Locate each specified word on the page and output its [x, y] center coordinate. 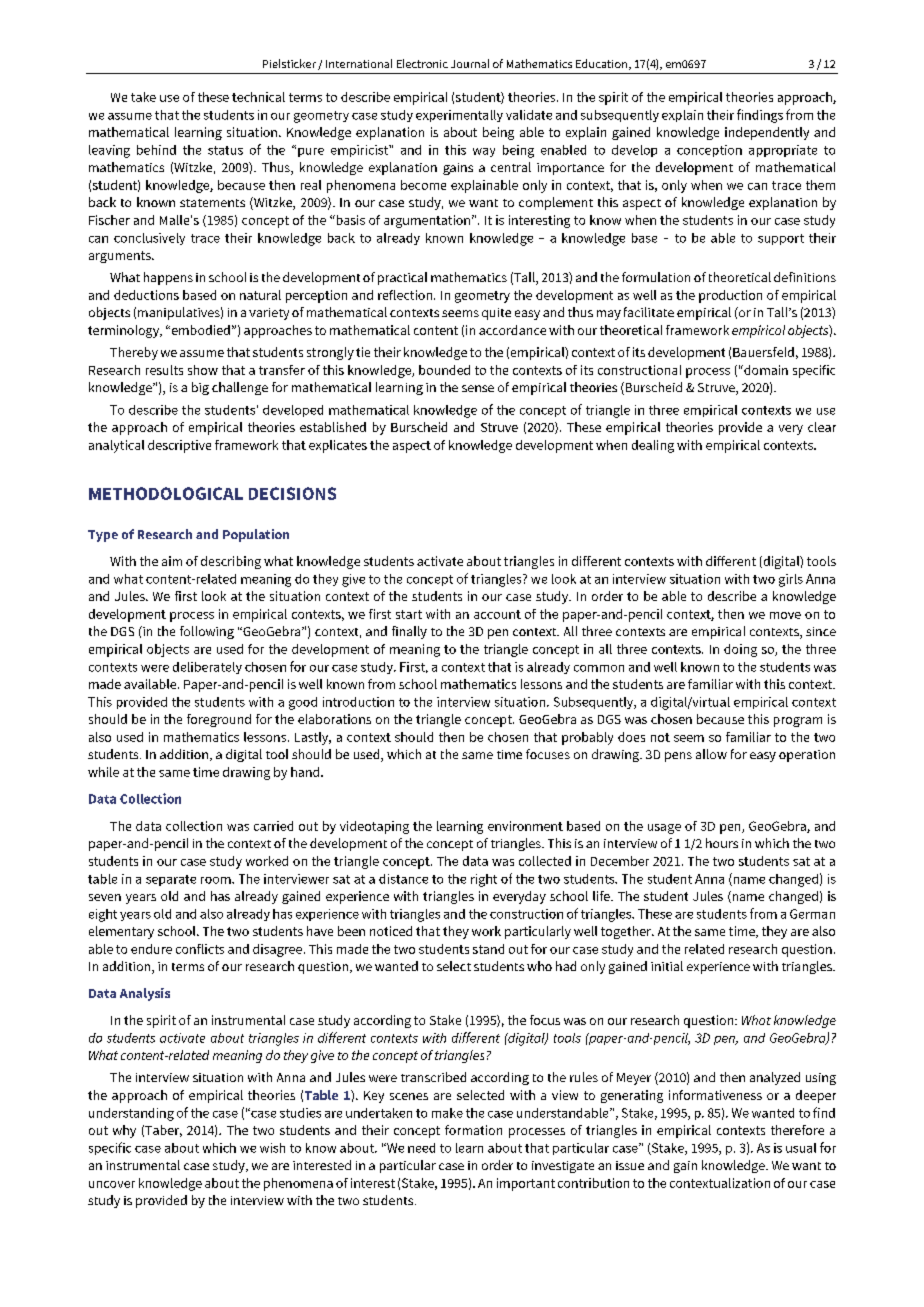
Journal [470, 63]
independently [767, 133]
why [124, 1131]
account [497, 614]
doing [740, 650]
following [207, 632]
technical [258, 97]
